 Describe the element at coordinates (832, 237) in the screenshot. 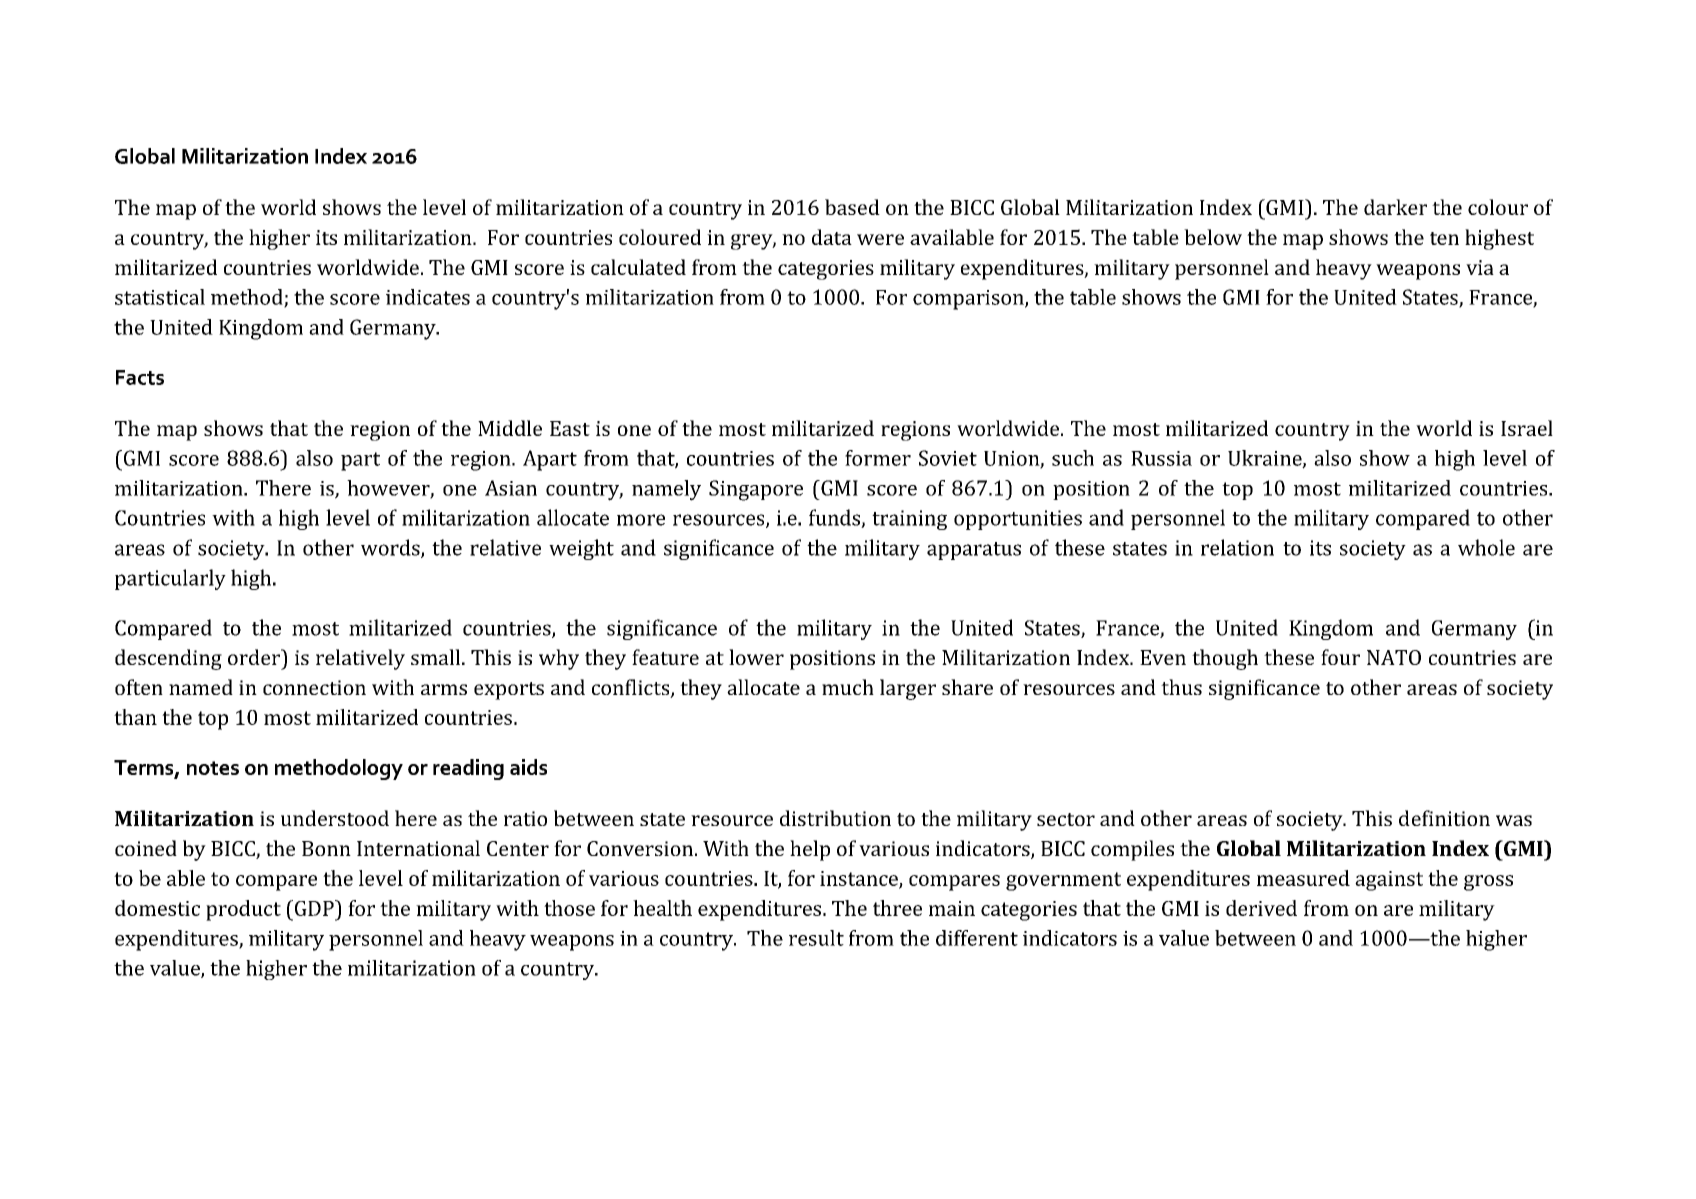

I see `data` at that location.
